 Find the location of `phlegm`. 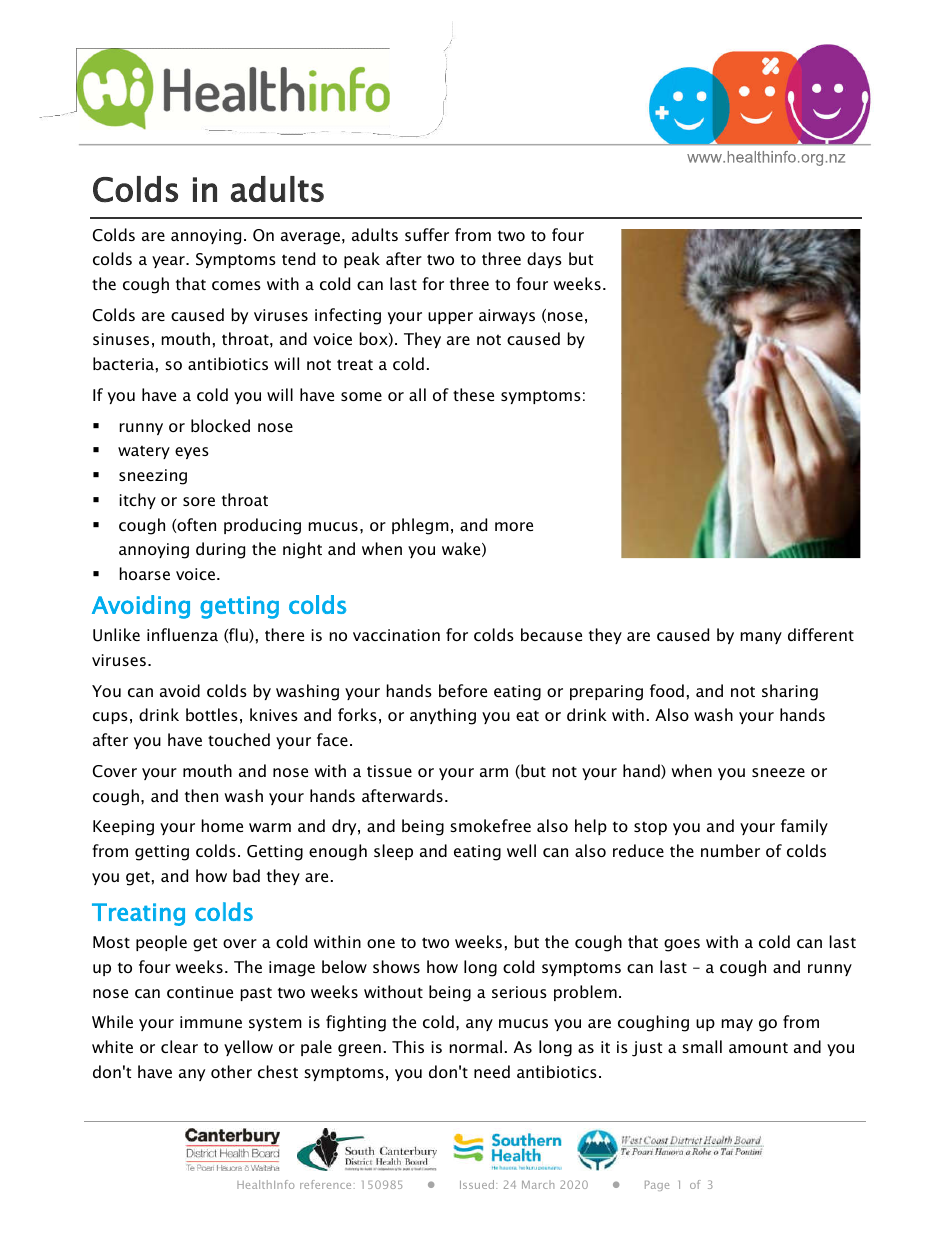

phlegm is located at coordinates (420, 526).
